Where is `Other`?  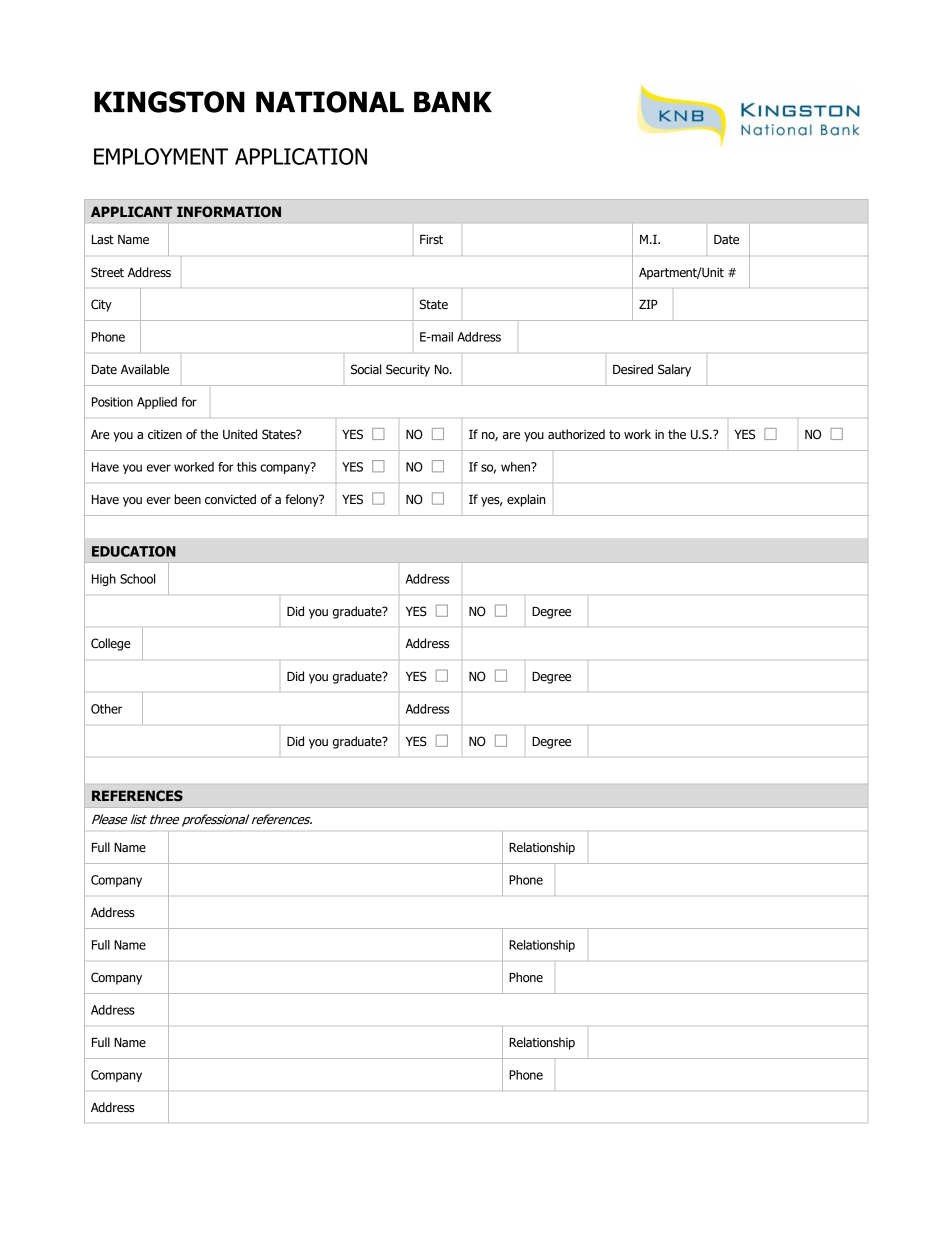 Other is located at coordinates (106, 709).
